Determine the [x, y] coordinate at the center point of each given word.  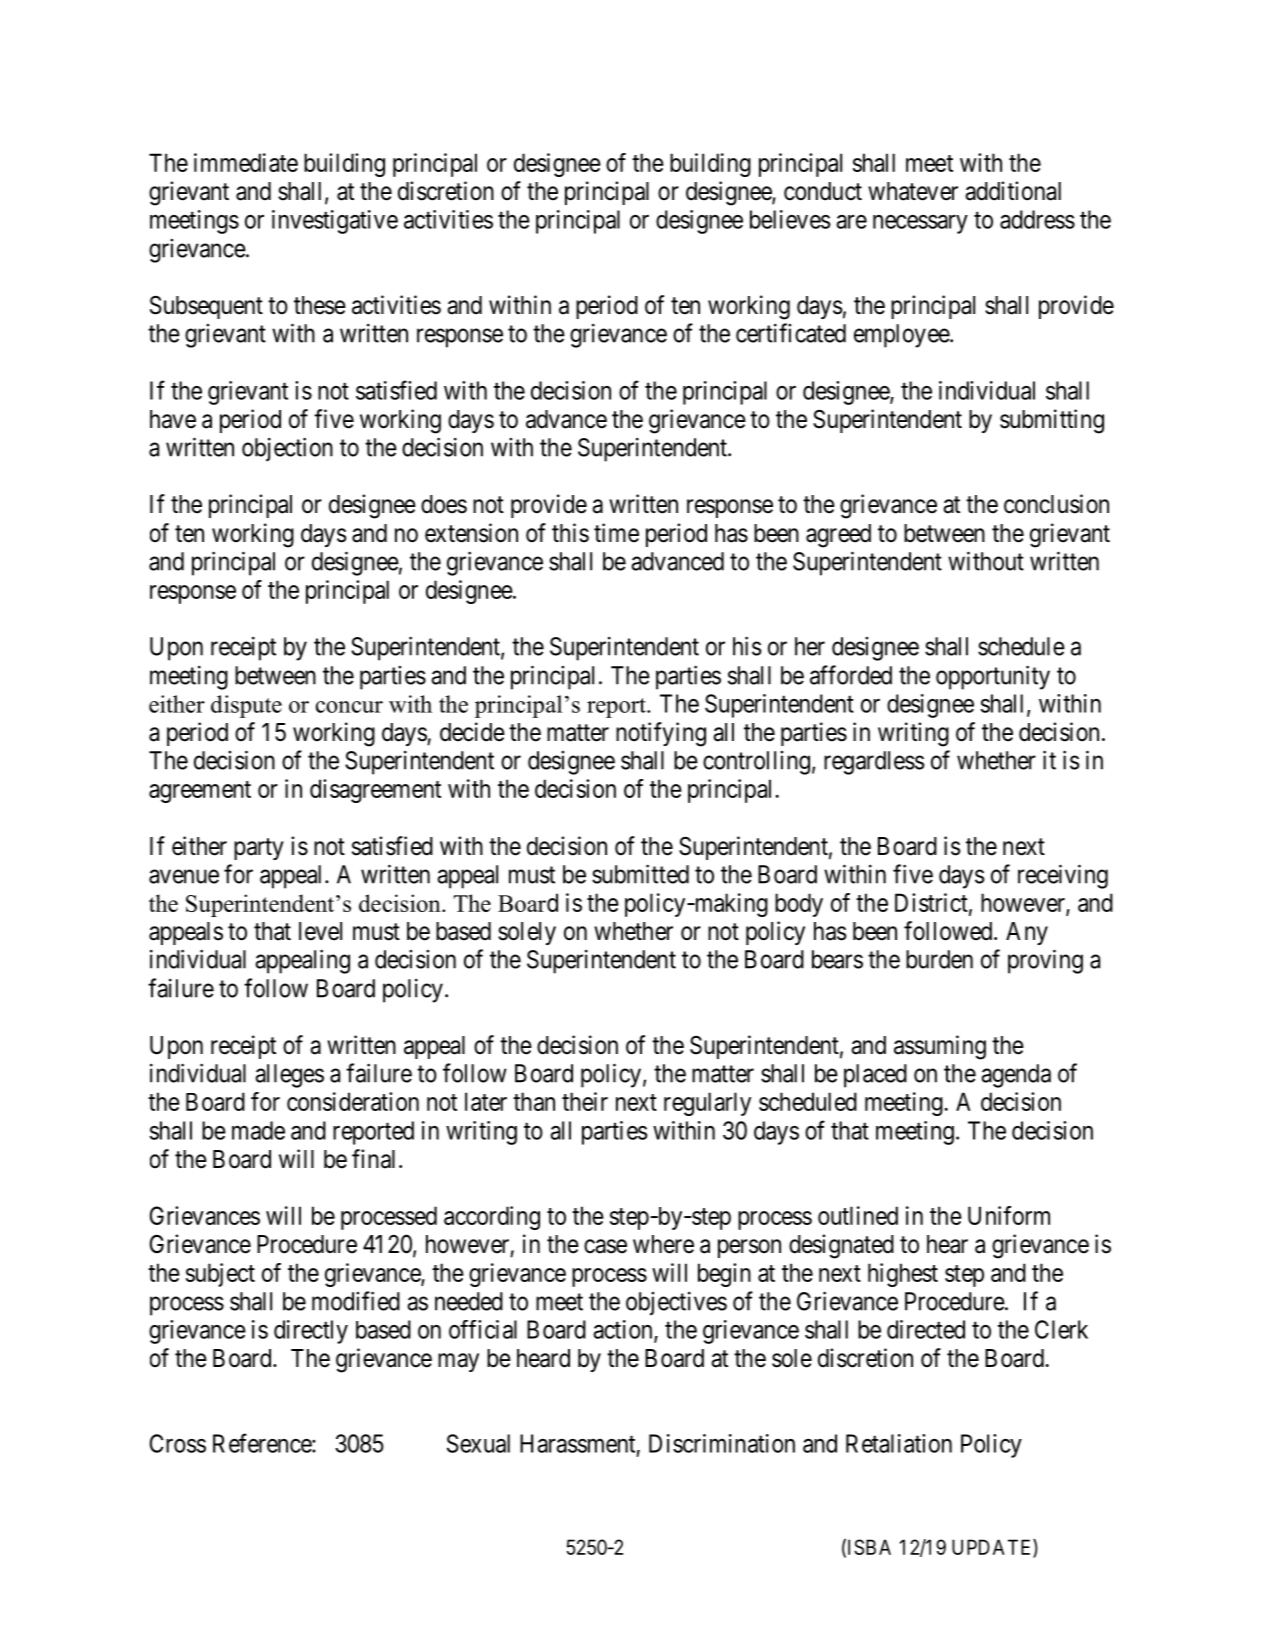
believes [790, 219]
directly [311, 1332]
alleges [289, 1076]
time [616, 533]
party [259, 849]
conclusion [1056, 504]
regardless [874, 763]
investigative [335, 222]
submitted [640, 874]
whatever [913, 191]
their [585, 1101]
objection [287, 449]
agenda [1016, 1076]
